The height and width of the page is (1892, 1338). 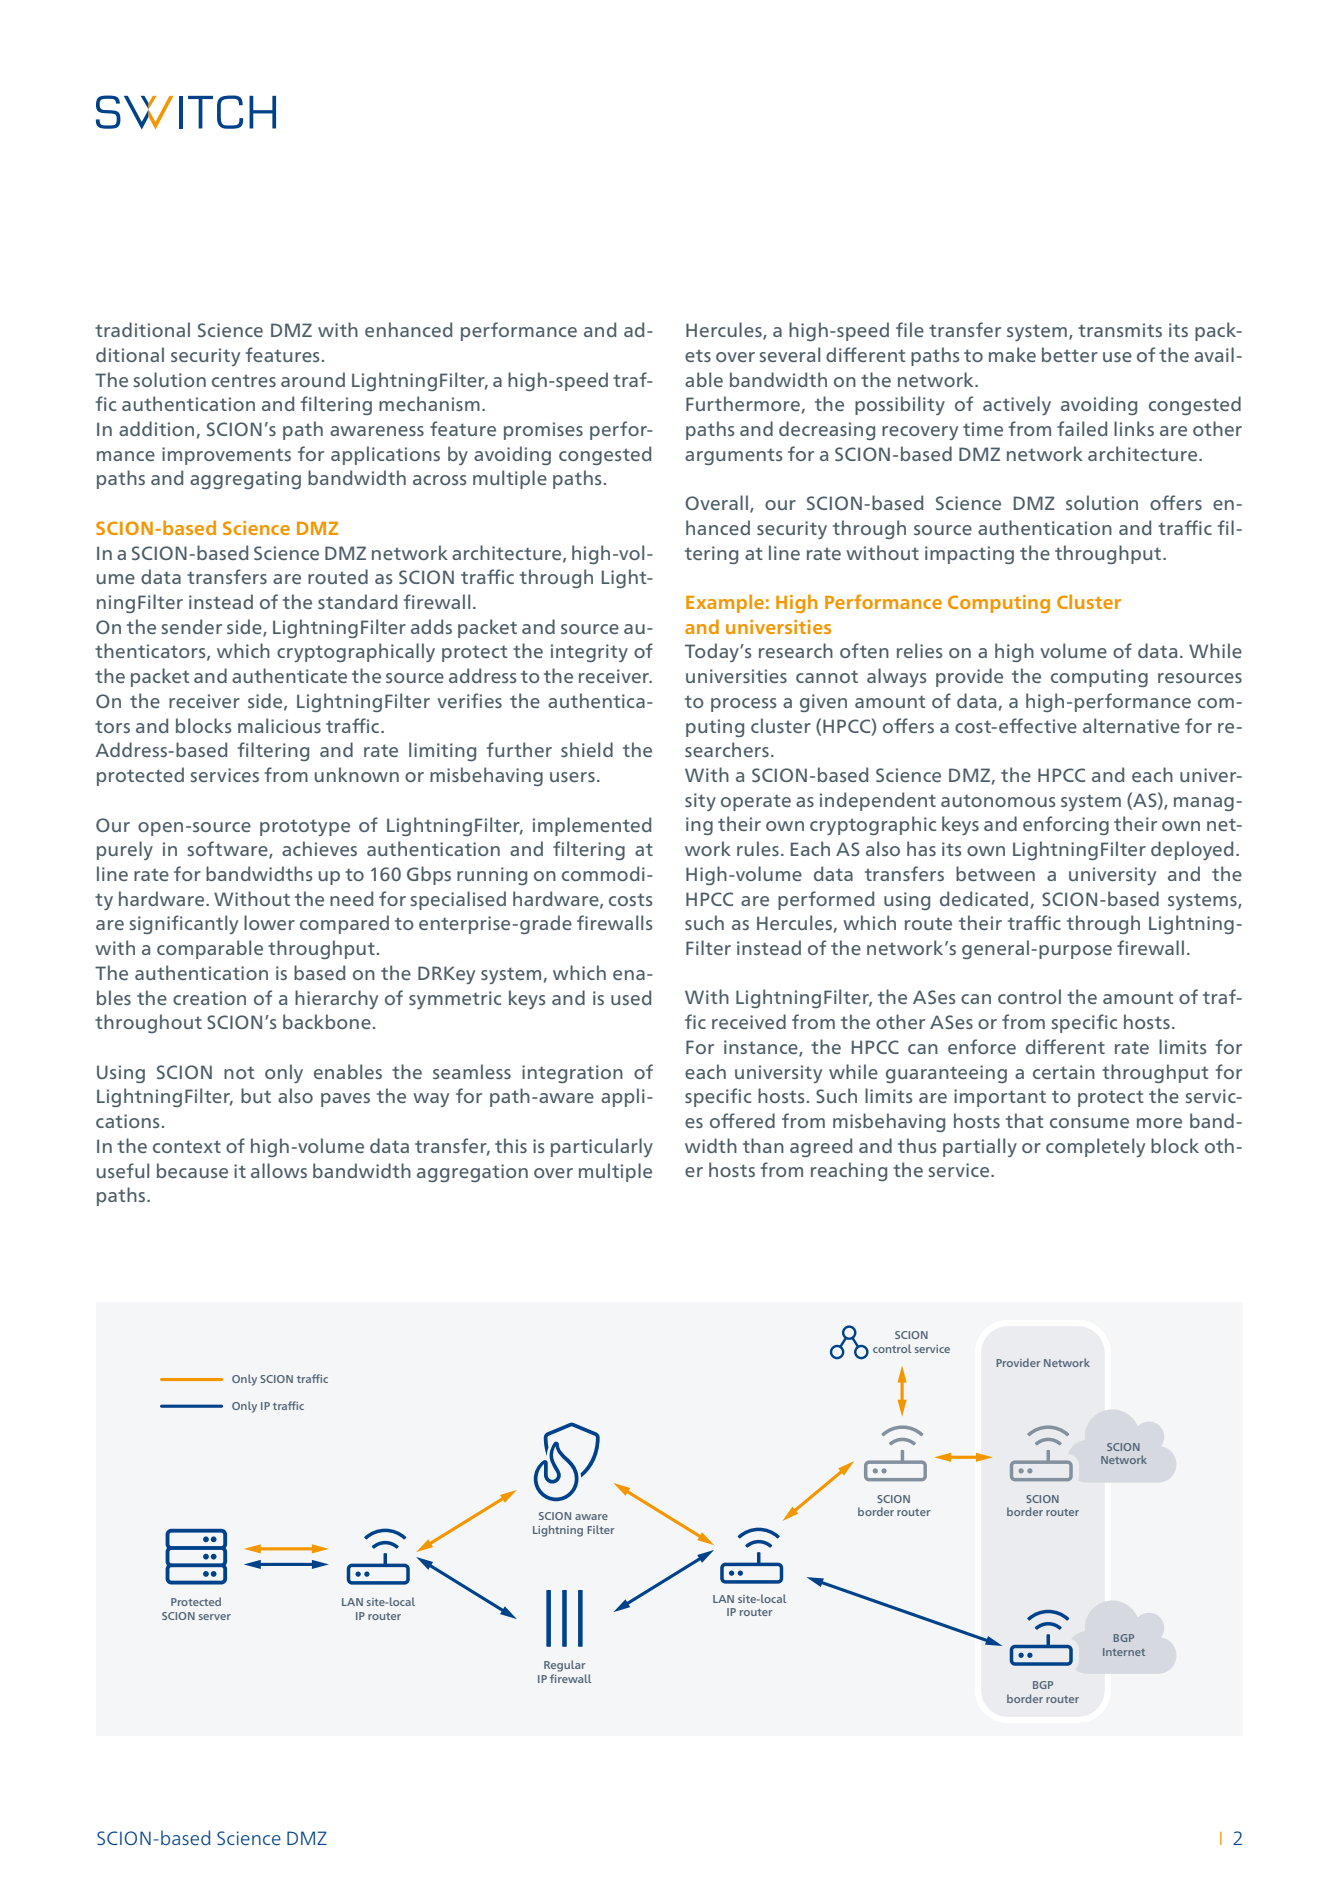 I want to click on integrity, so click(x=589, y=653).
